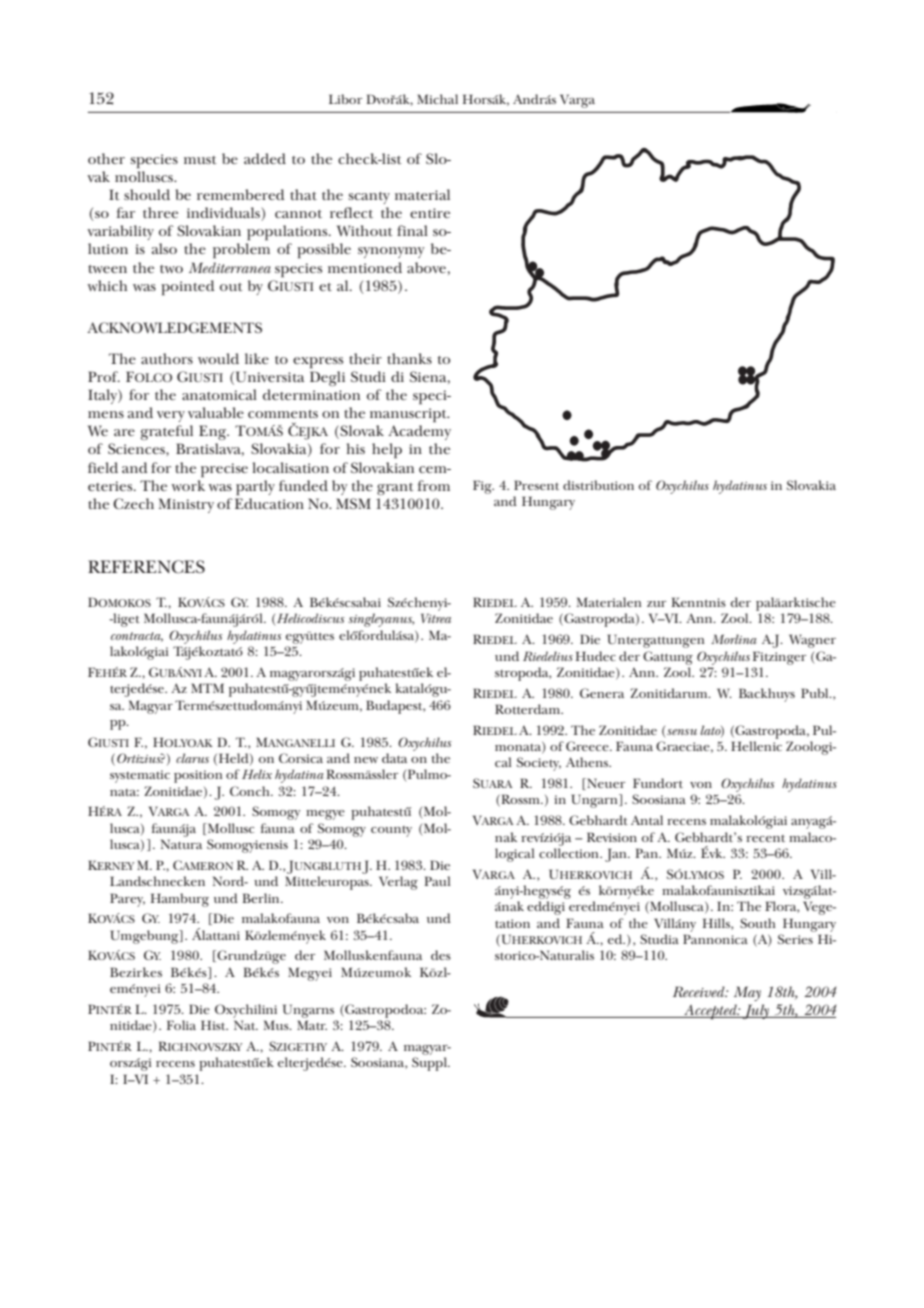 Image resolution: width=924 pixels, height=1308 pixels. What do you see at coordinates (430, 213) in the image?
I see `entire` at bounding box center [430, 213].
